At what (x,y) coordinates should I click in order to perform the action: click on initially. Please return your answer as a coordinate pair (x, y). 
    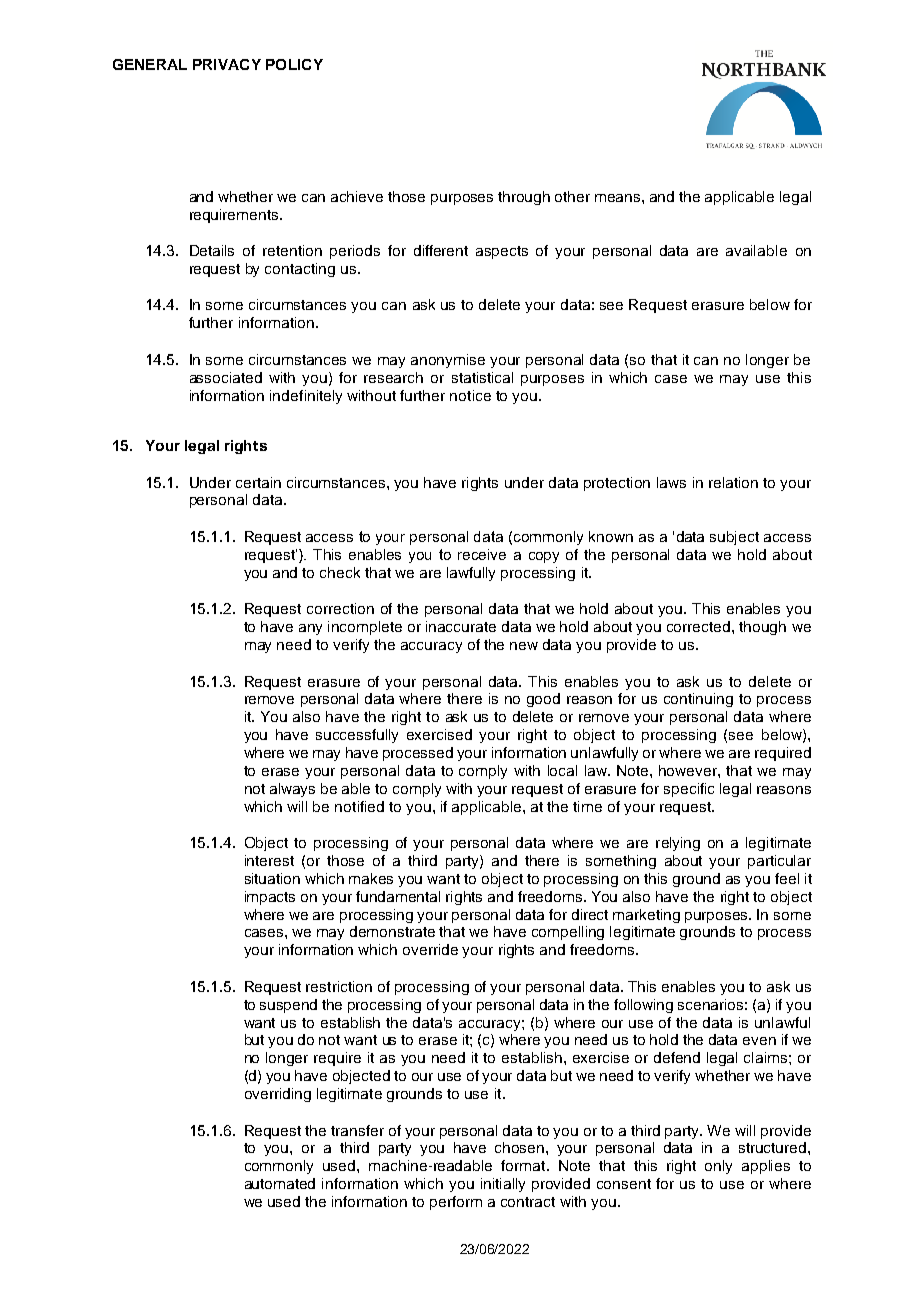
    Looking at the image, I should click on (503, 1185).
